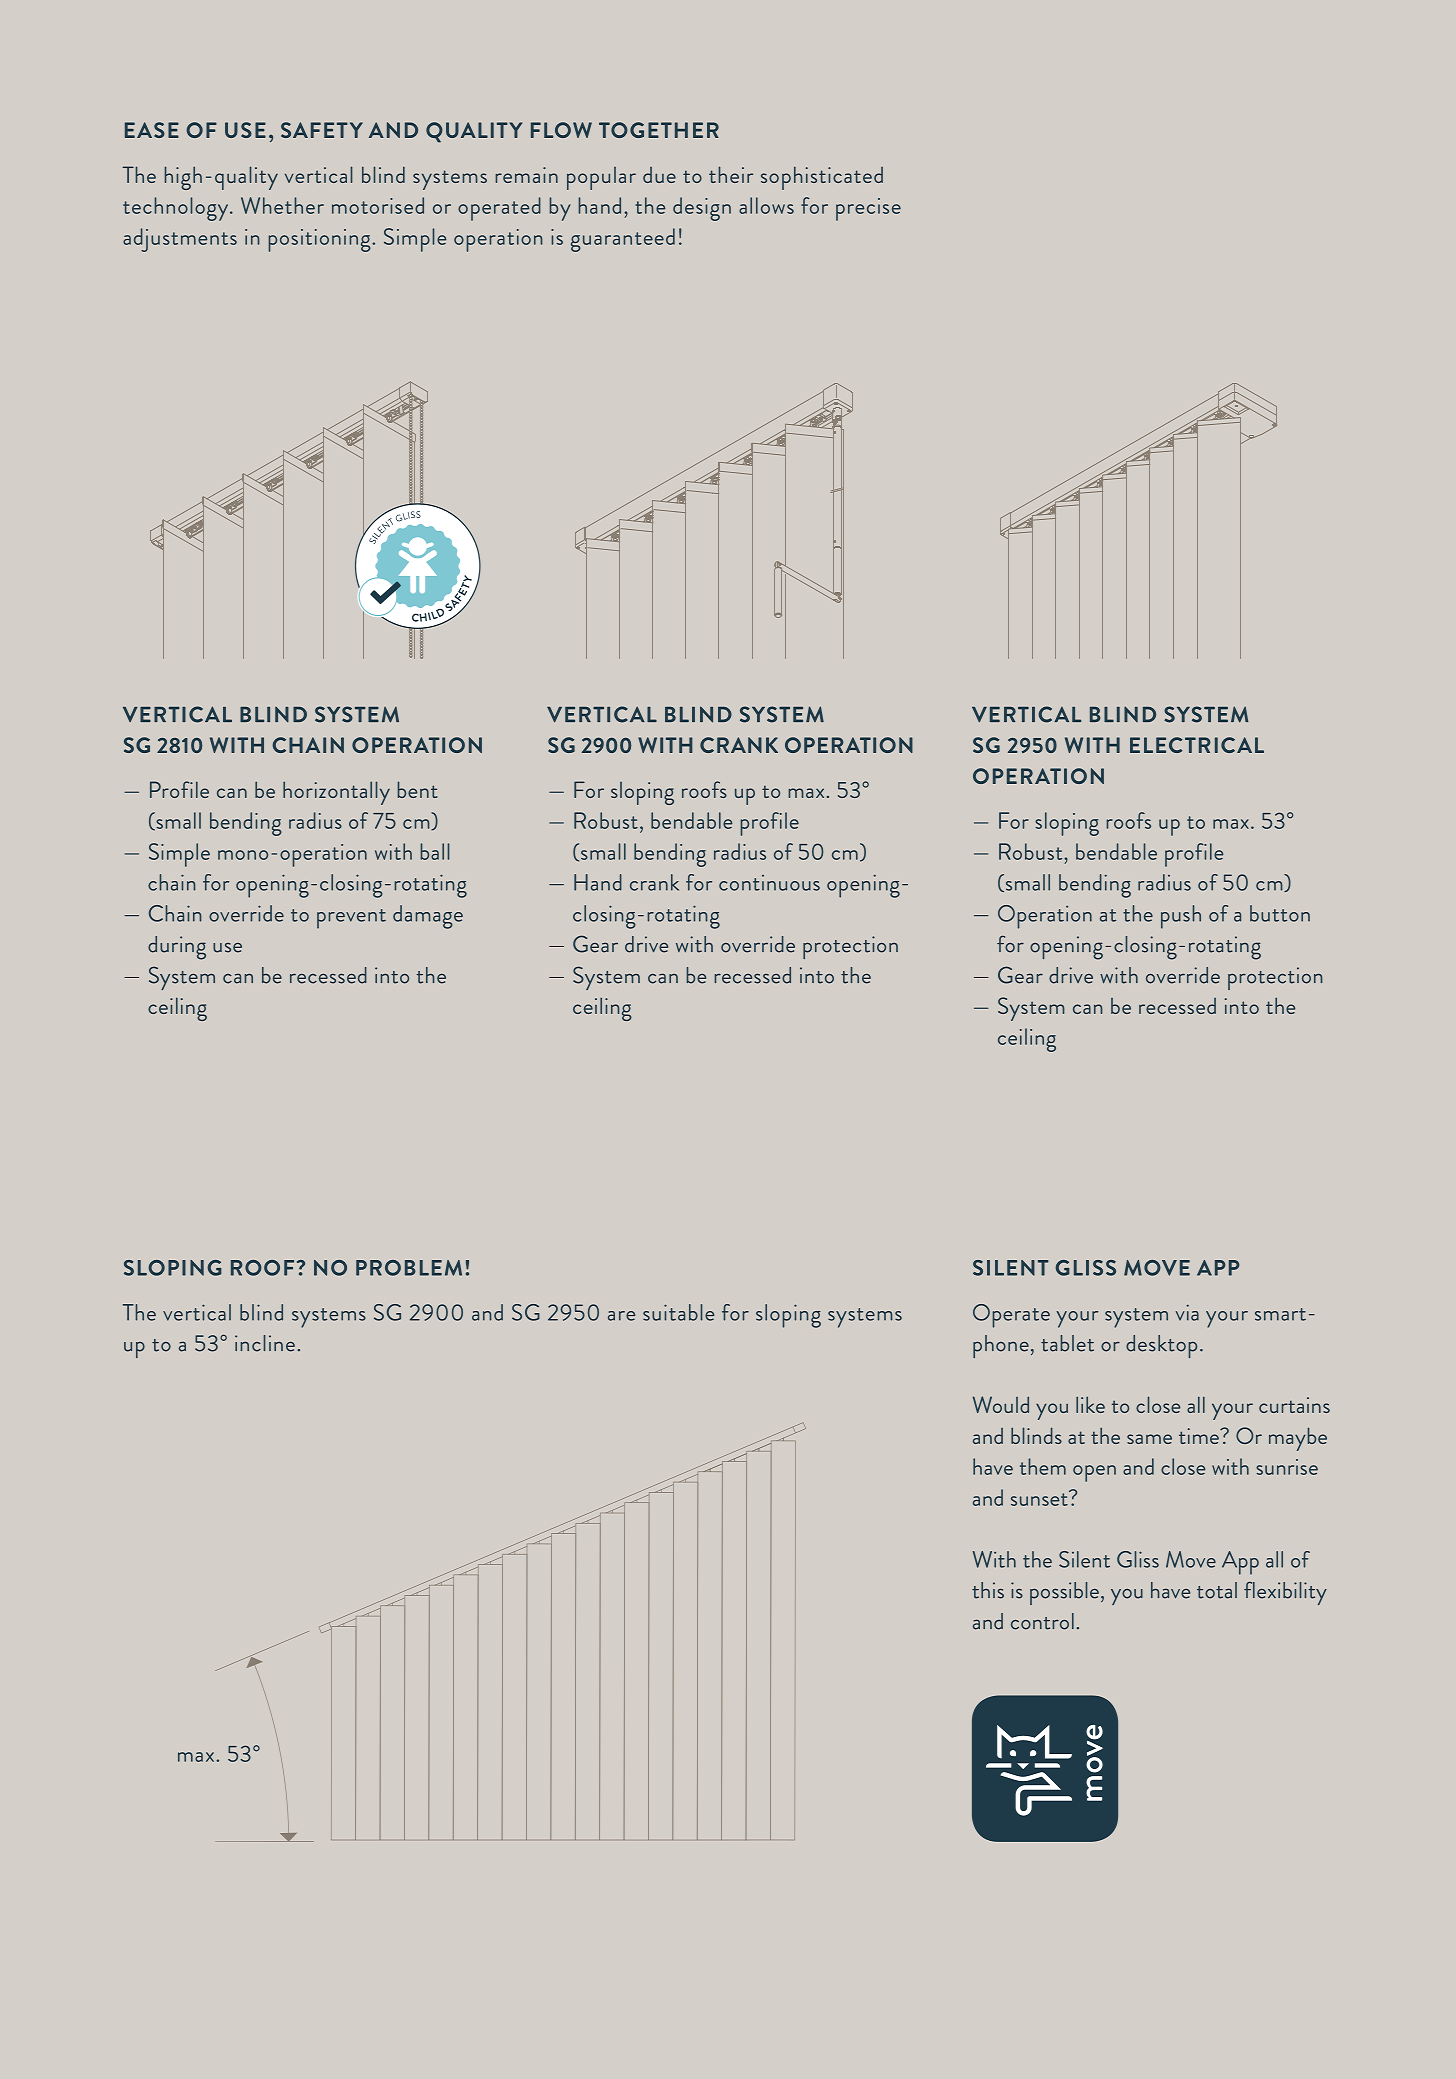  Describe the element at coordinates (265, 1343) in the screenshot. I see `incline` at that location.
